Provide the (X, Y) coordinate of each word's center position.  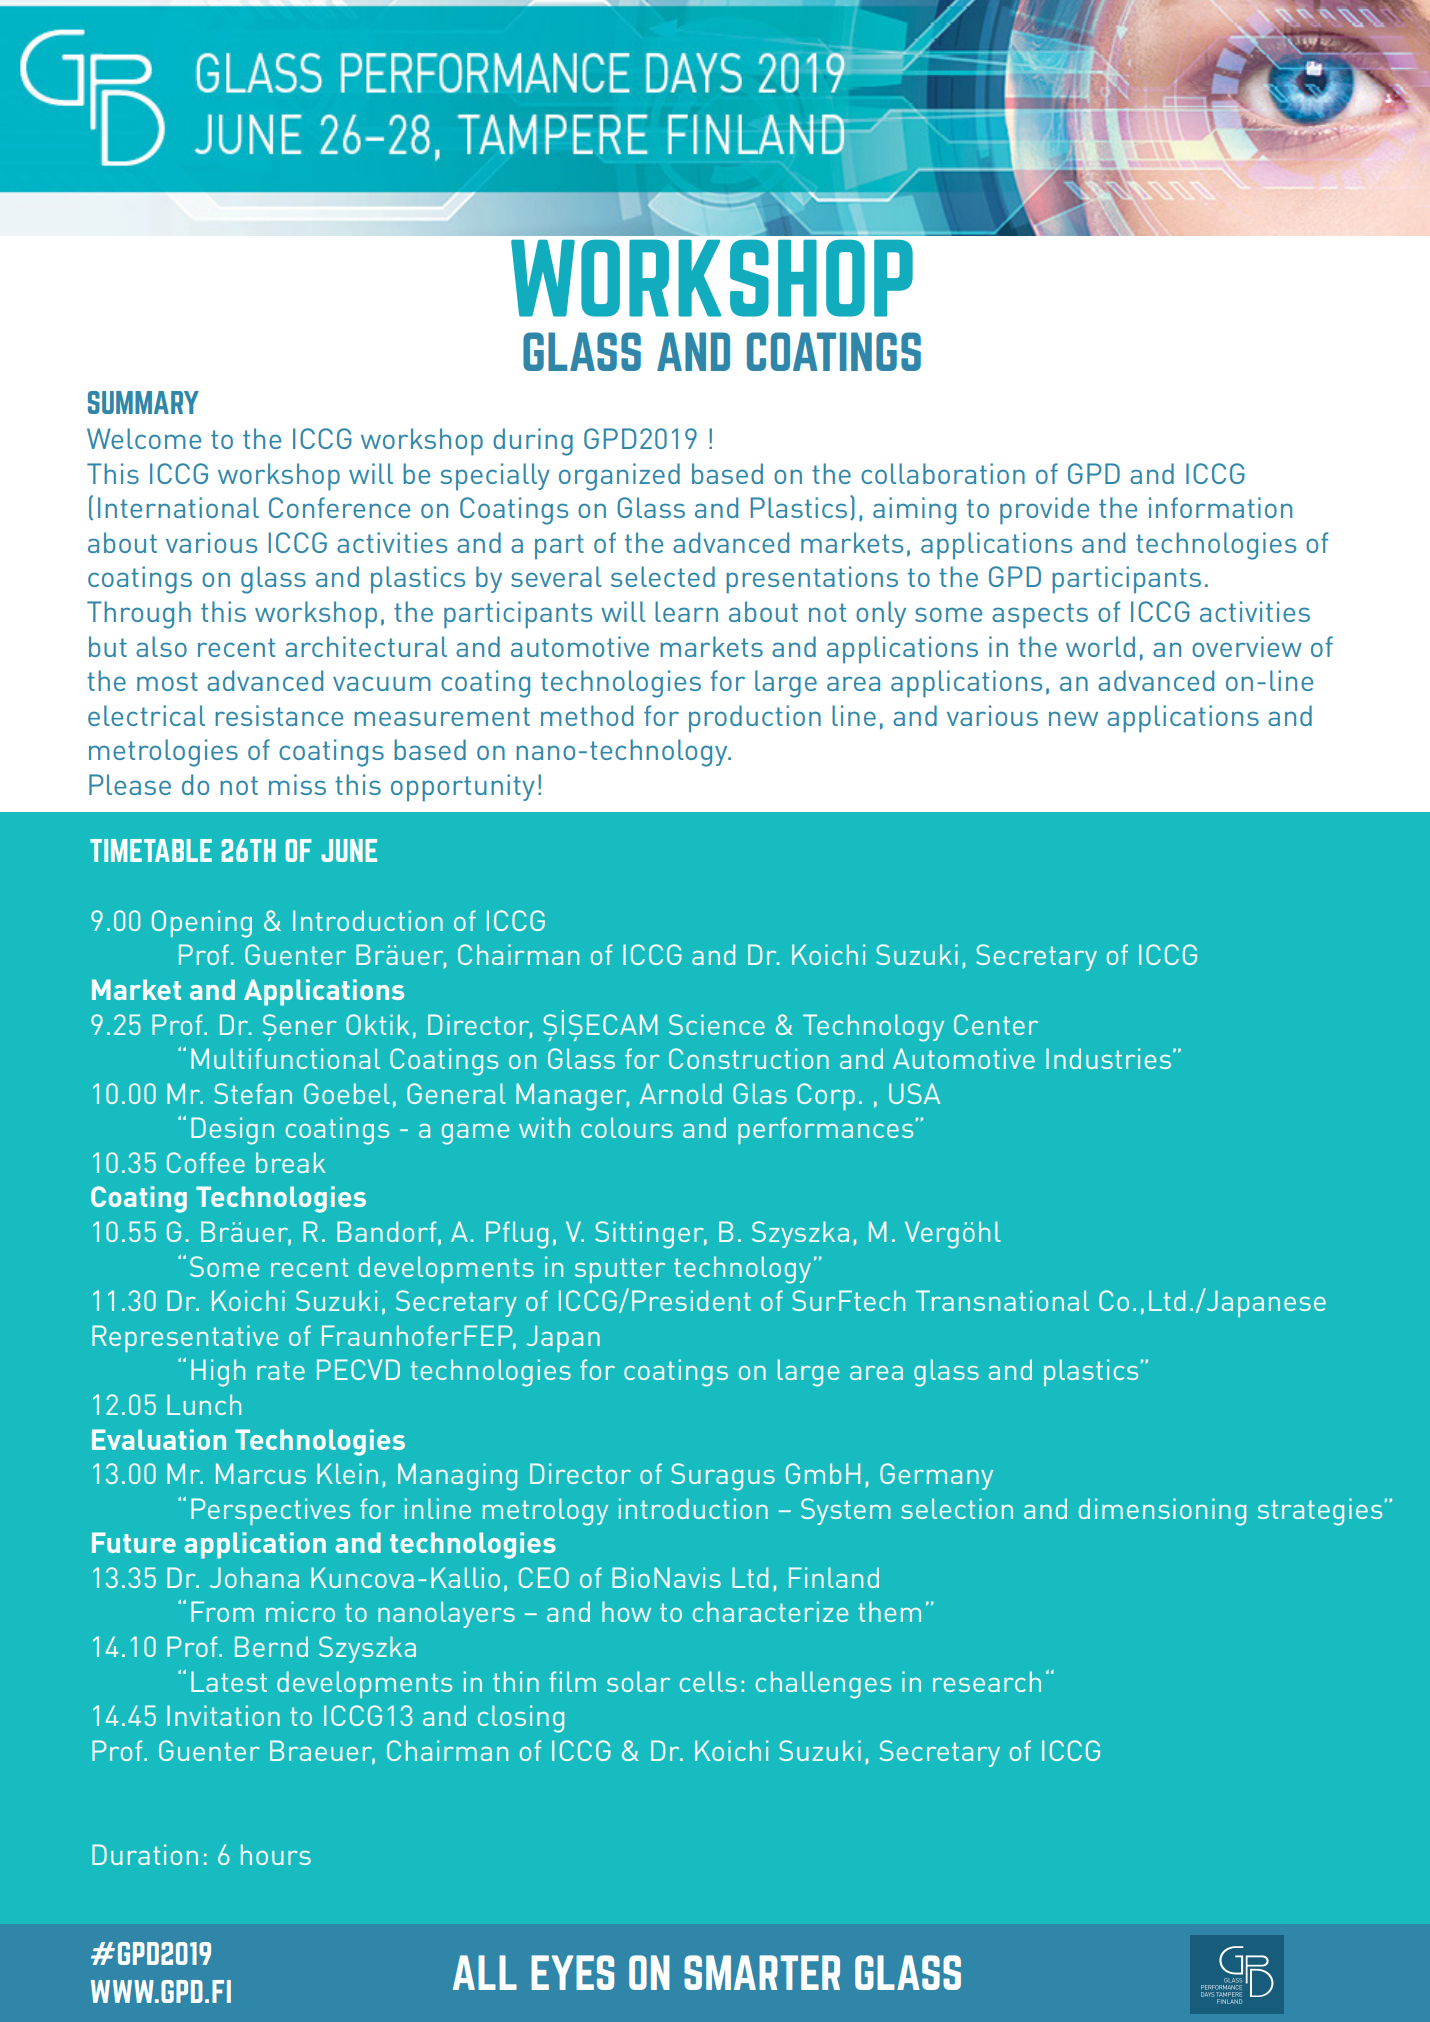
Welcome (144, 438)
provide (1044, 511)
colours (627, 1127)
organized (619, 477)
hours (276, 1854)
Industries (1108, 1058)
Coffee (206, 1162)
